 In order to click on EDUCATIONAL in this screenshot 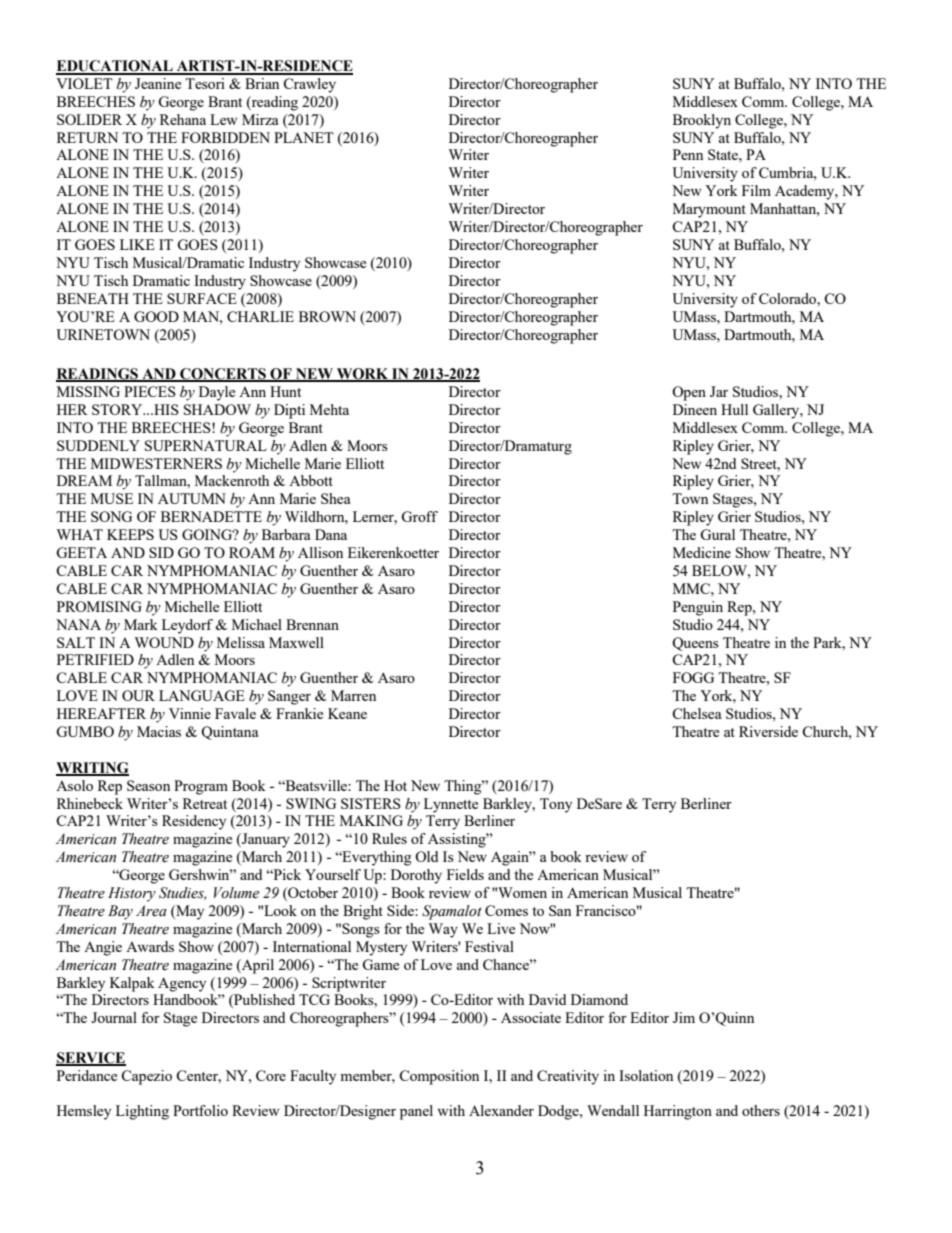, I will do `click(115, 67)`.
